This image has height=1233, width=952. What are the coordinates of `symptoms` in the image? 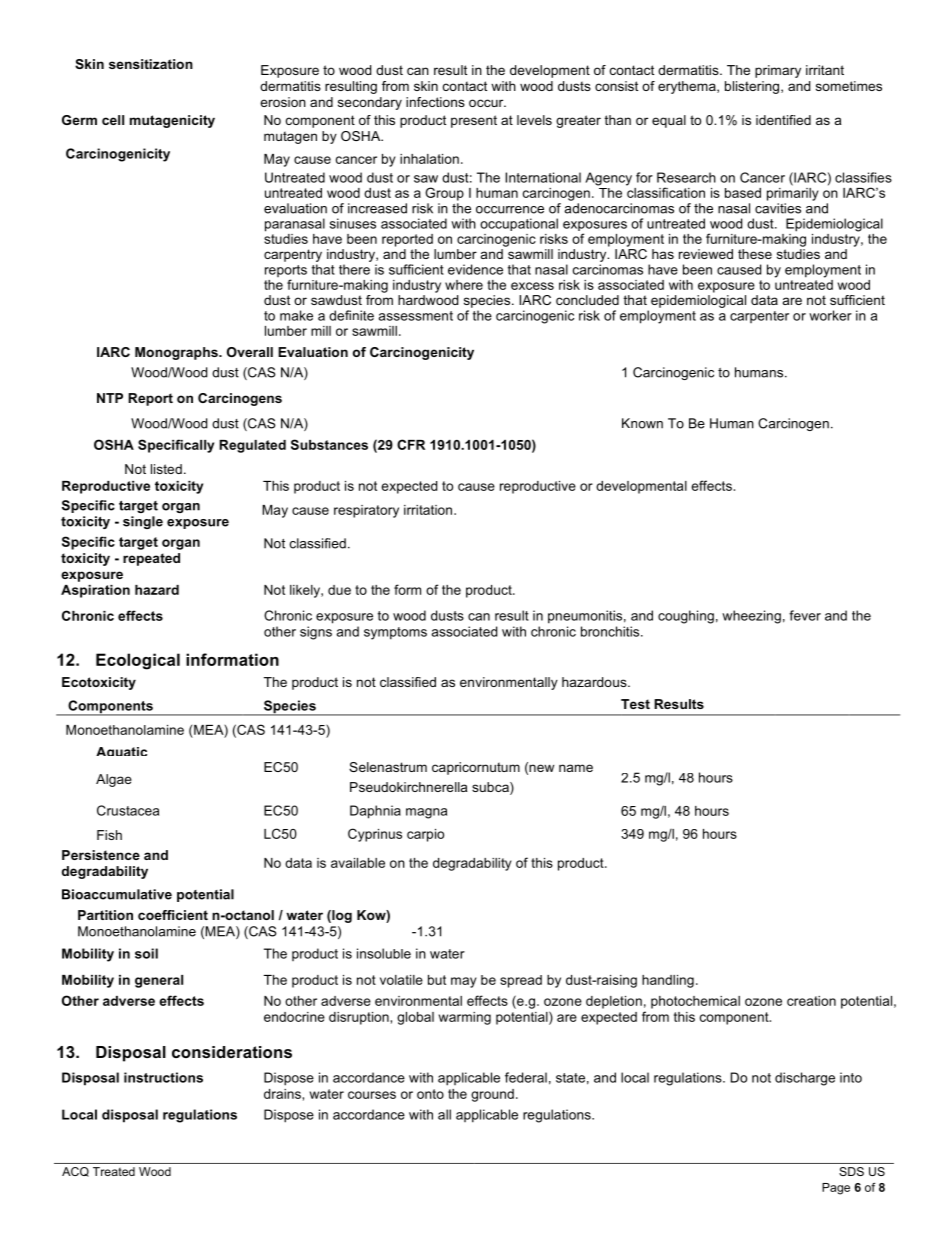 It's located at (395, 633).
